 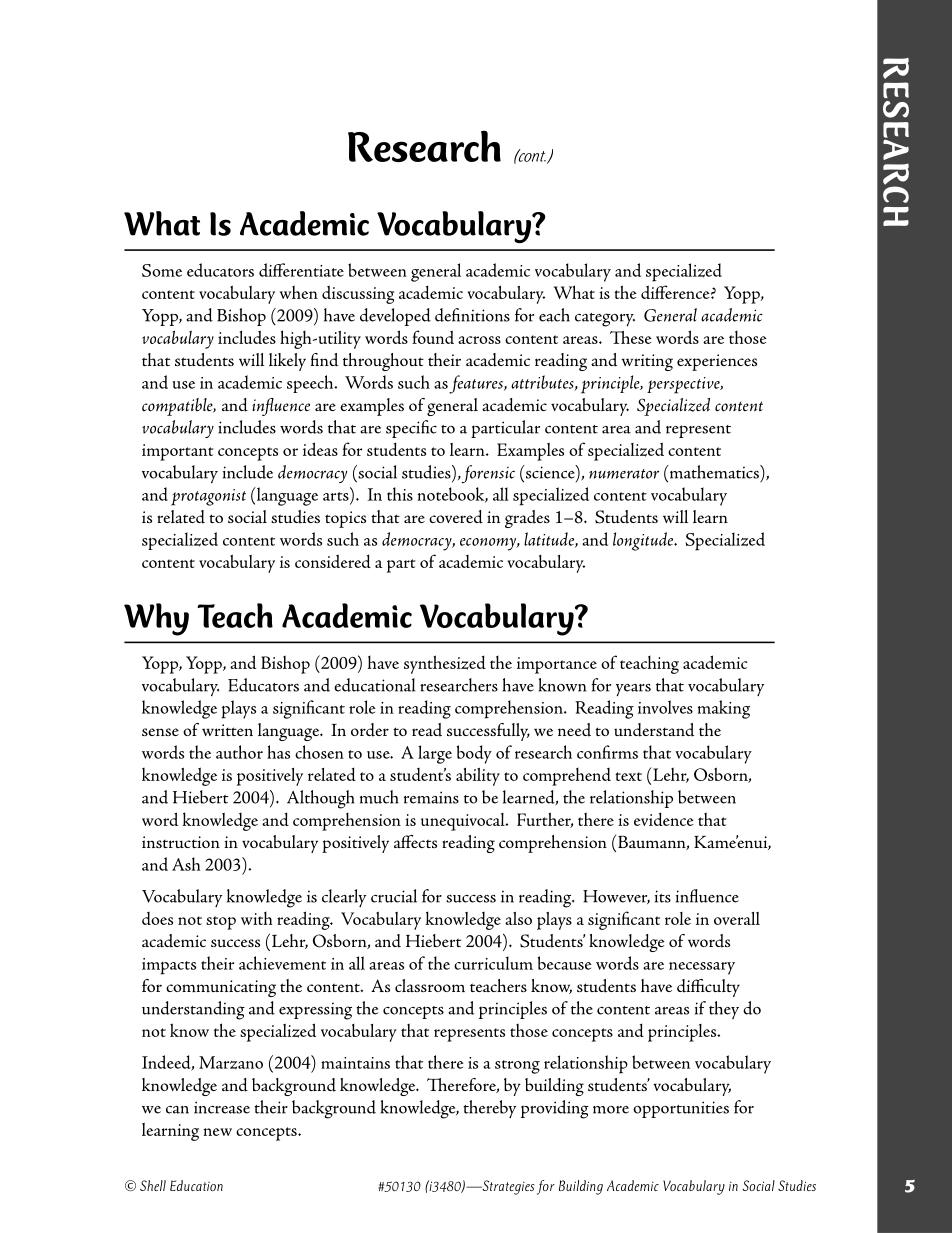 What do you see at coordinates (423, 843) in the screenshot?
I see `ects` at bounding box center [423, 843].
